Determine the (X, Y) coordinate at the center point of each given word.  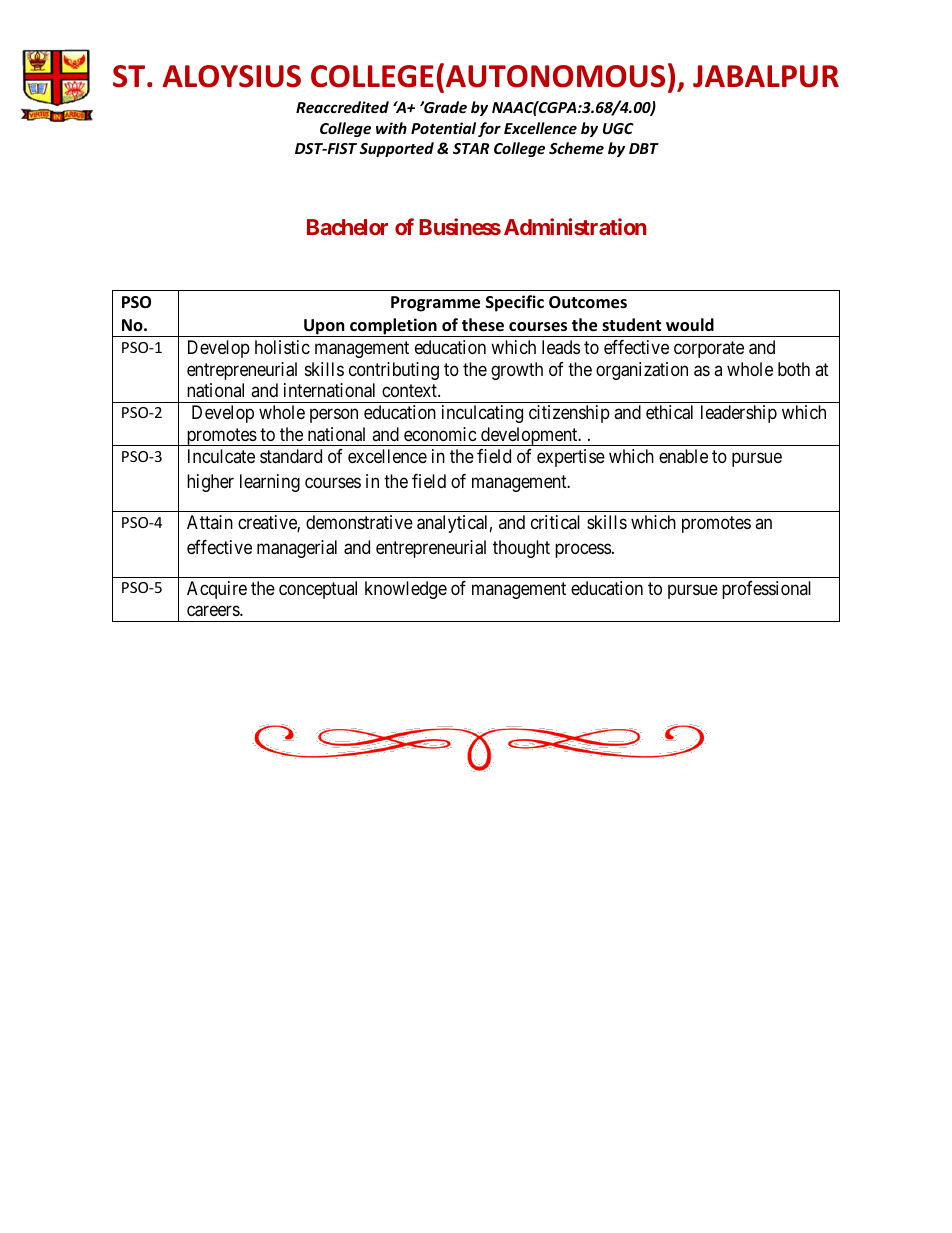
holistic (282, 347)
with (391, 128)
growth (517, 371)
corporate (709, 349)
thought (521, 549)
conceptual (318, 590)
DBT (644, 148)
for (489, 129)
